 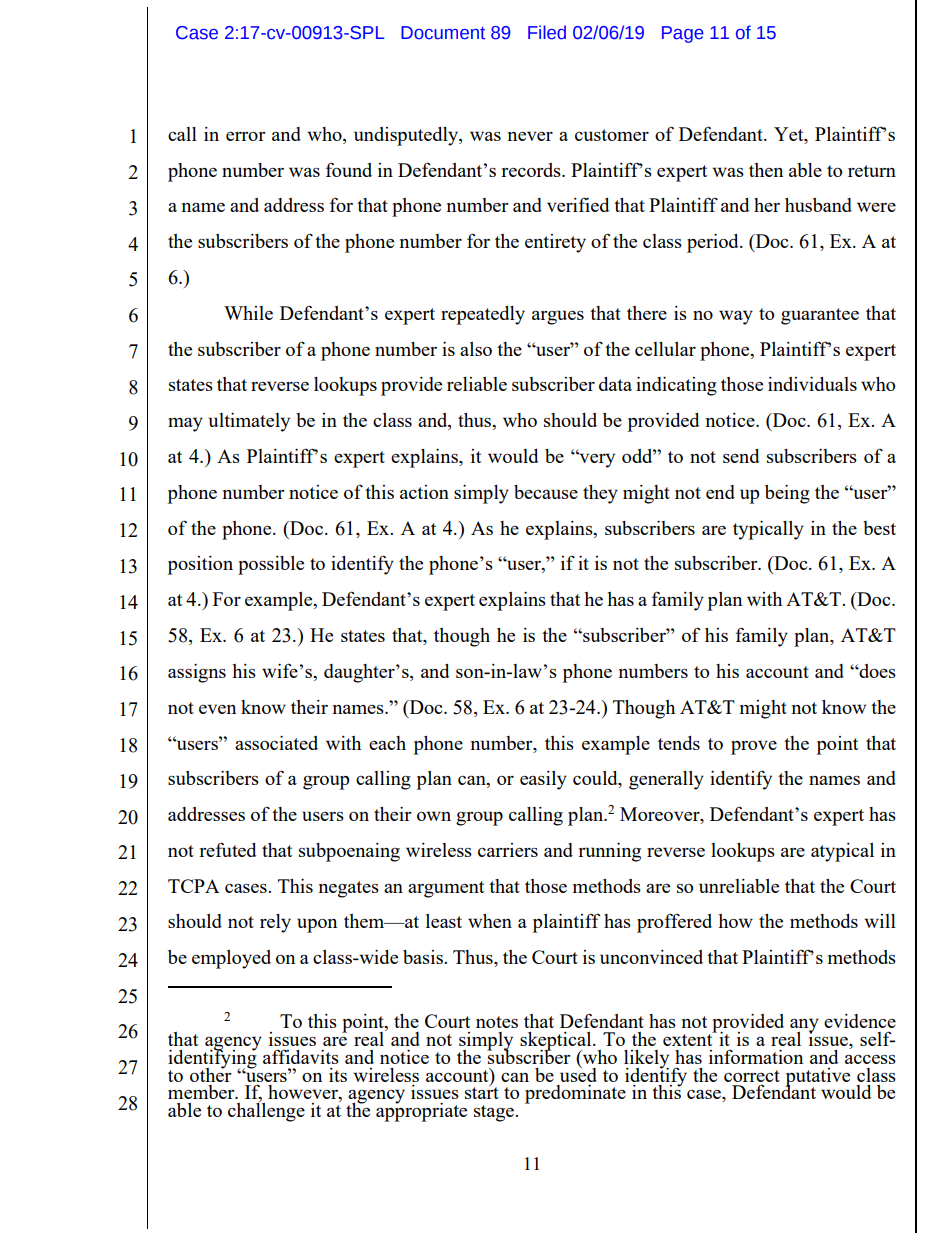 I want to click on error, so click(x=245, y=136).
